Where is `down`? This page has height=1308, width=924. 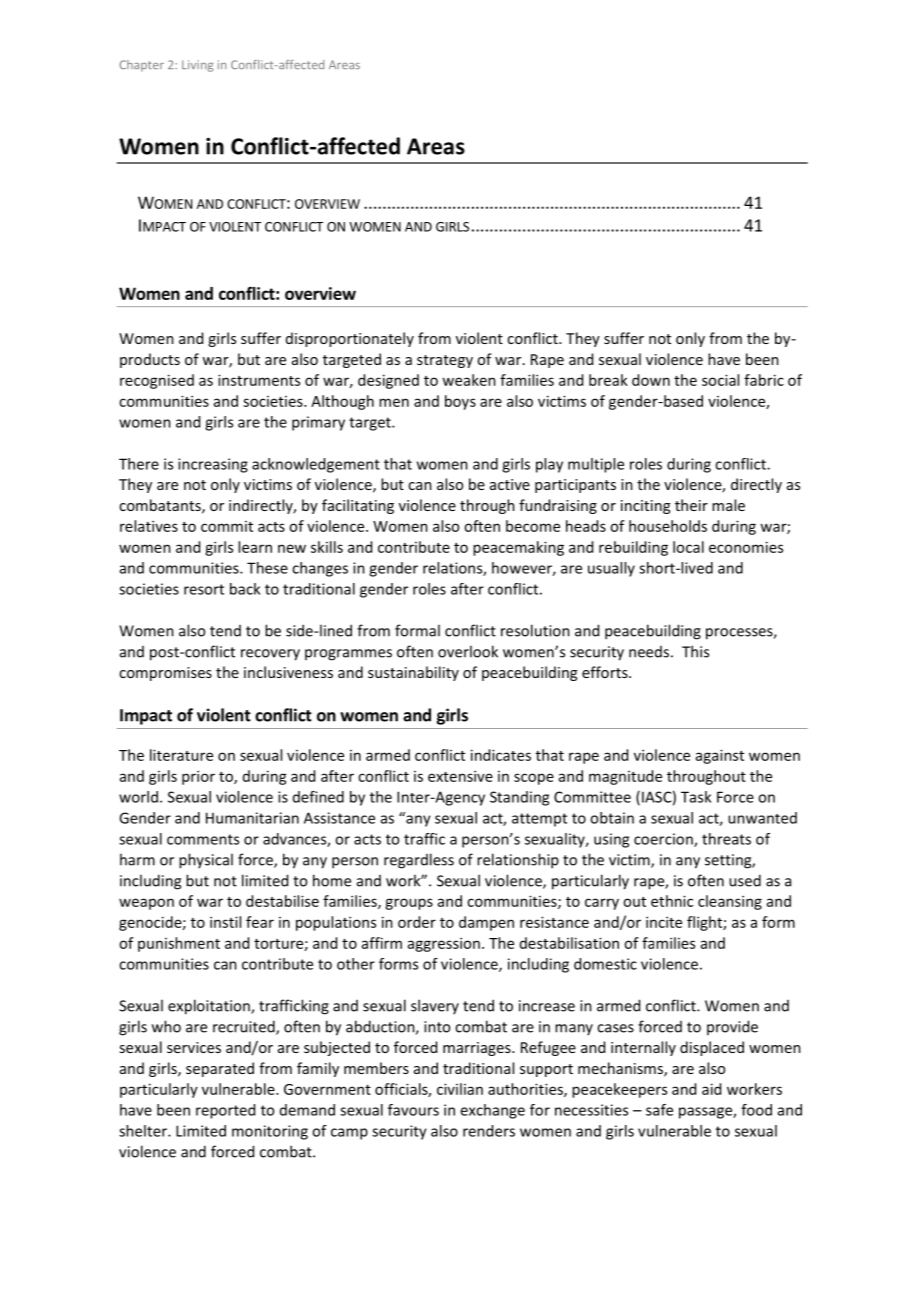
down is located at coordinates (651, 380).
